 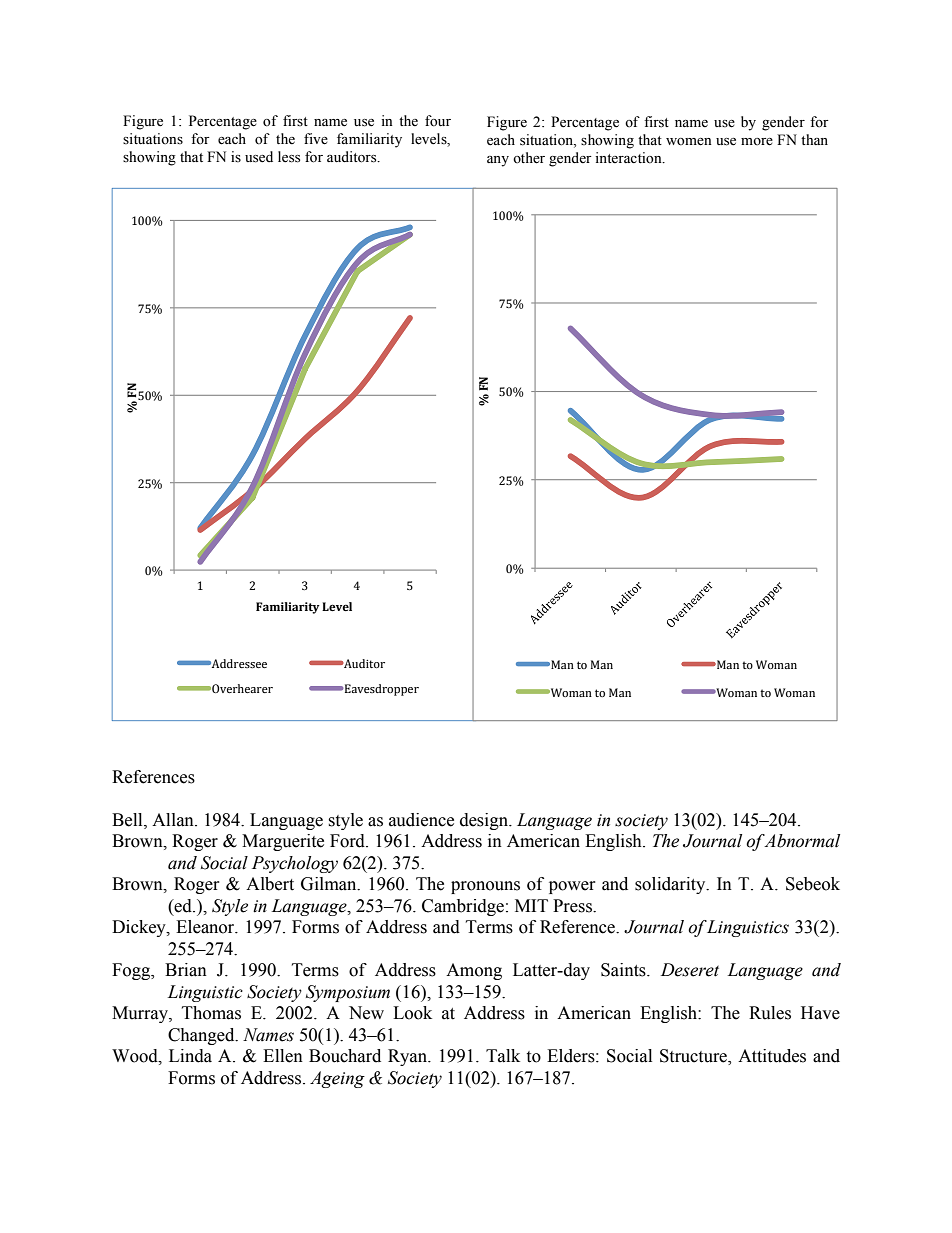 What do you see at coordinates (289, 157) in the screenshot?
I see `less` at bounding box center [289, 157].
